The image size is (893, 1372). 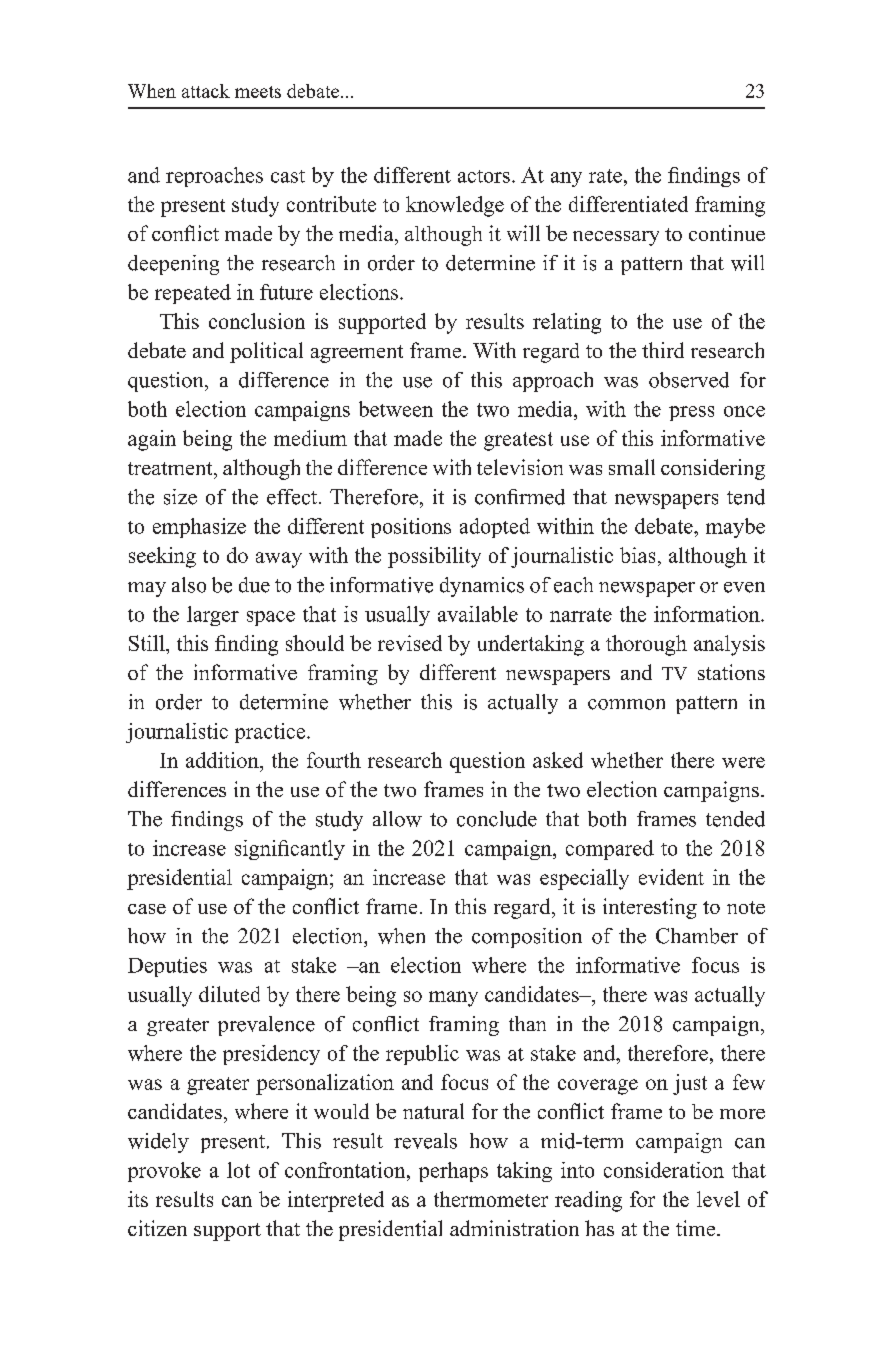 What do you see at coordinates (453, 999) in the screenshot?
I see `many` at bounding box center [453, 999].
